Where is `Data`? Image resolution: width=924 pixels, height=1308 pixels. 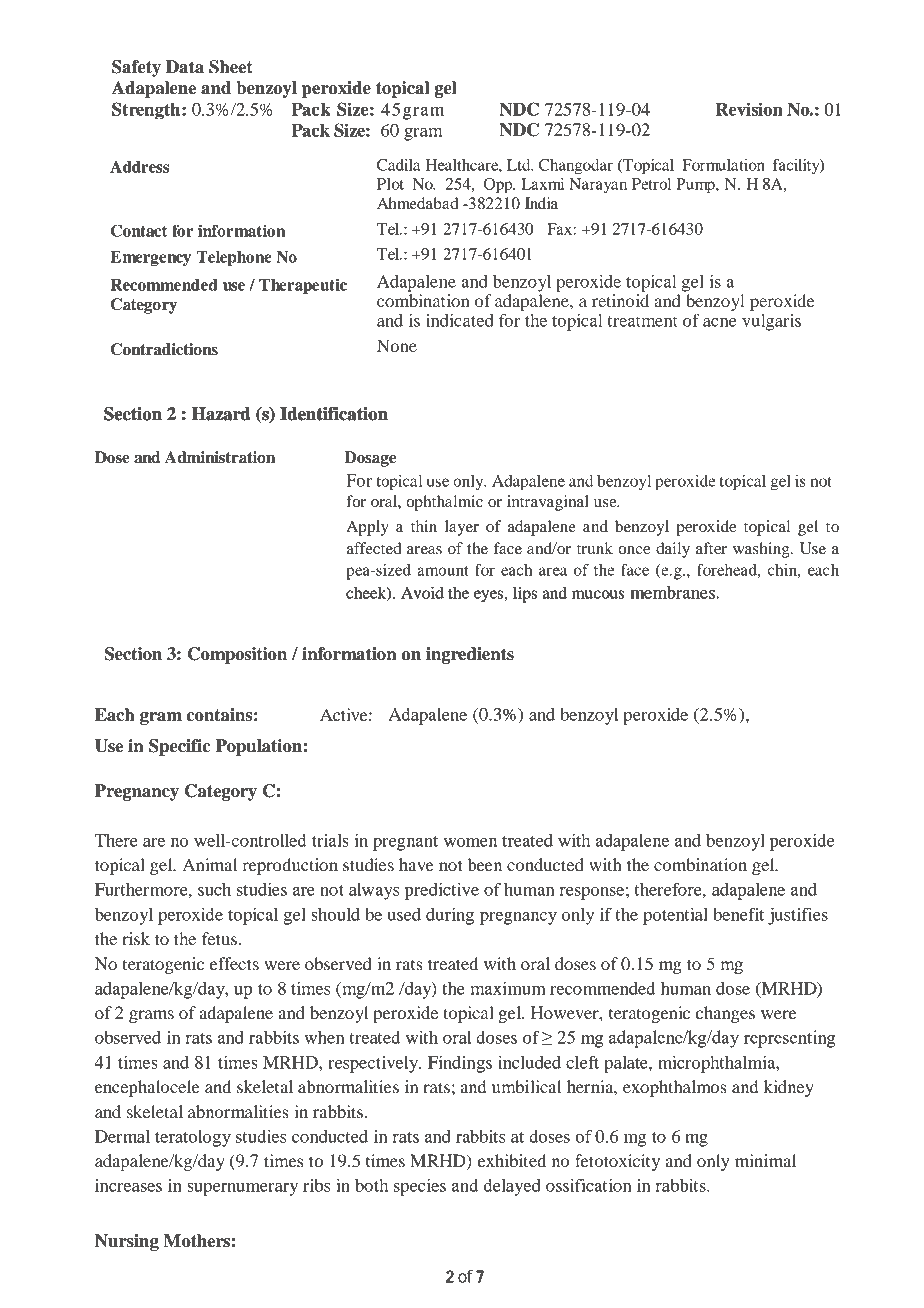 Data is located at coordinates (185, 67).
